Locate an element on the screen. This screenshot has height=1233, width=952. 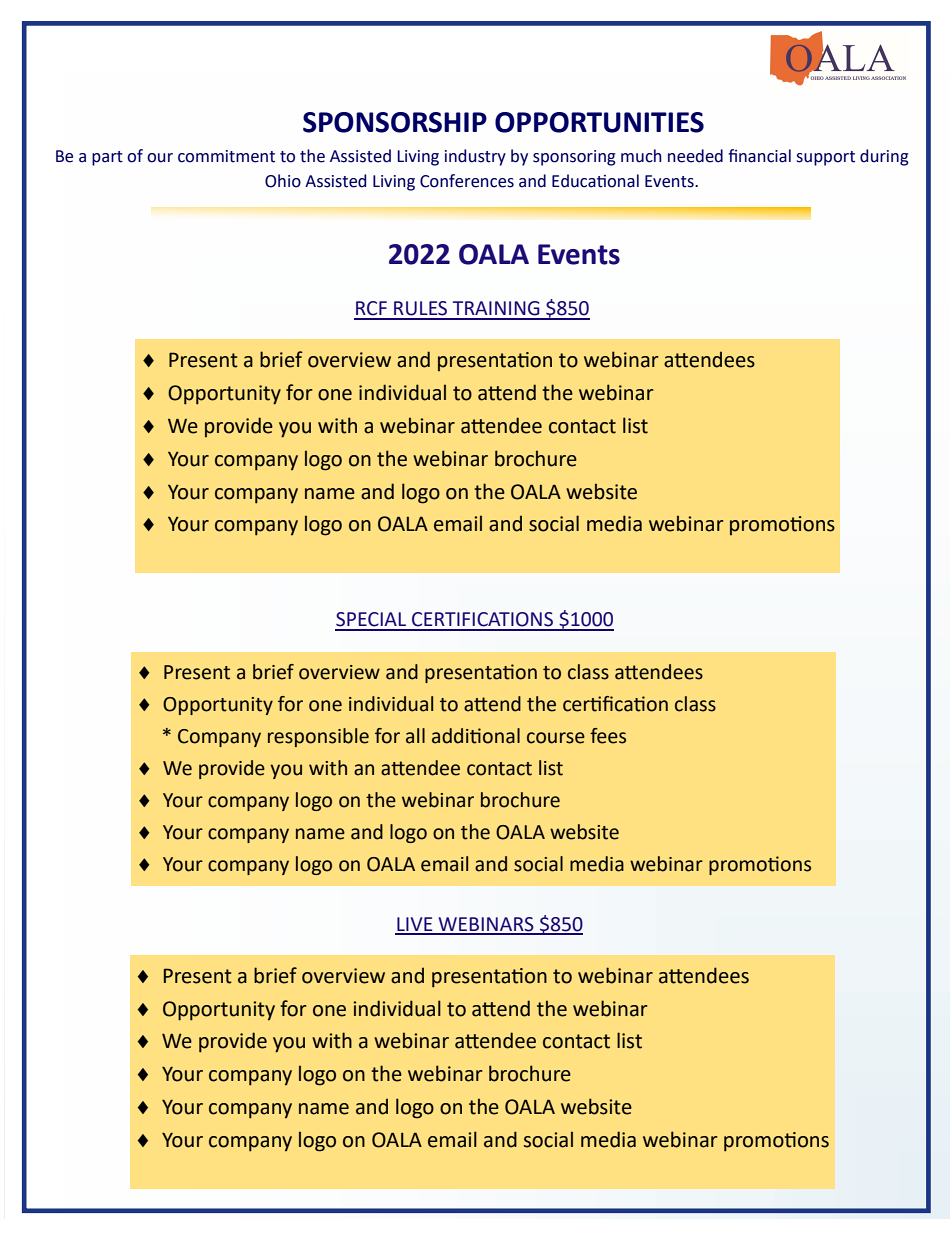
Educational is located at coordinates (595, 181).
